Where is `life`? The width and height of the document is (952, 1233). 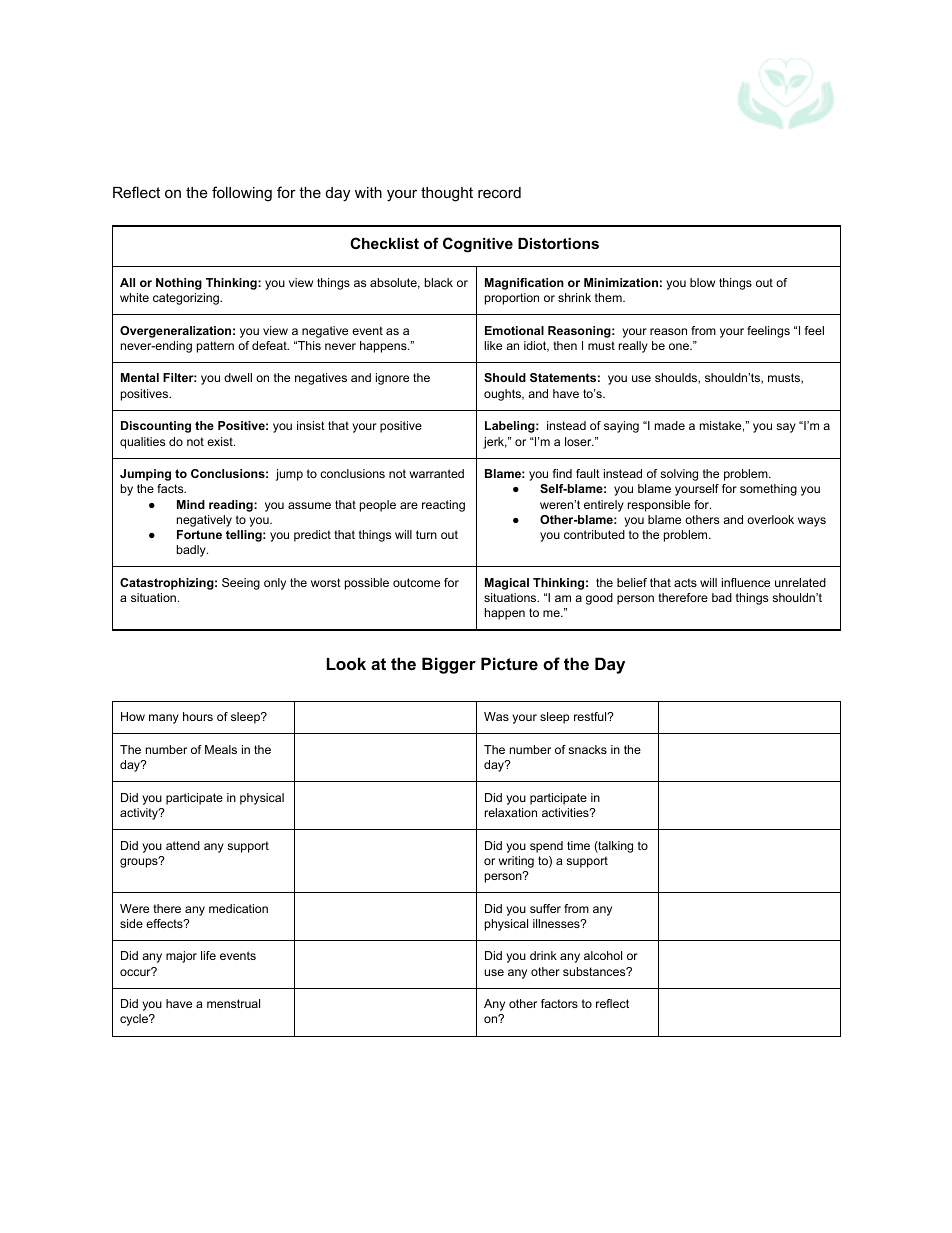 life is located at coordinates (208, 955).
